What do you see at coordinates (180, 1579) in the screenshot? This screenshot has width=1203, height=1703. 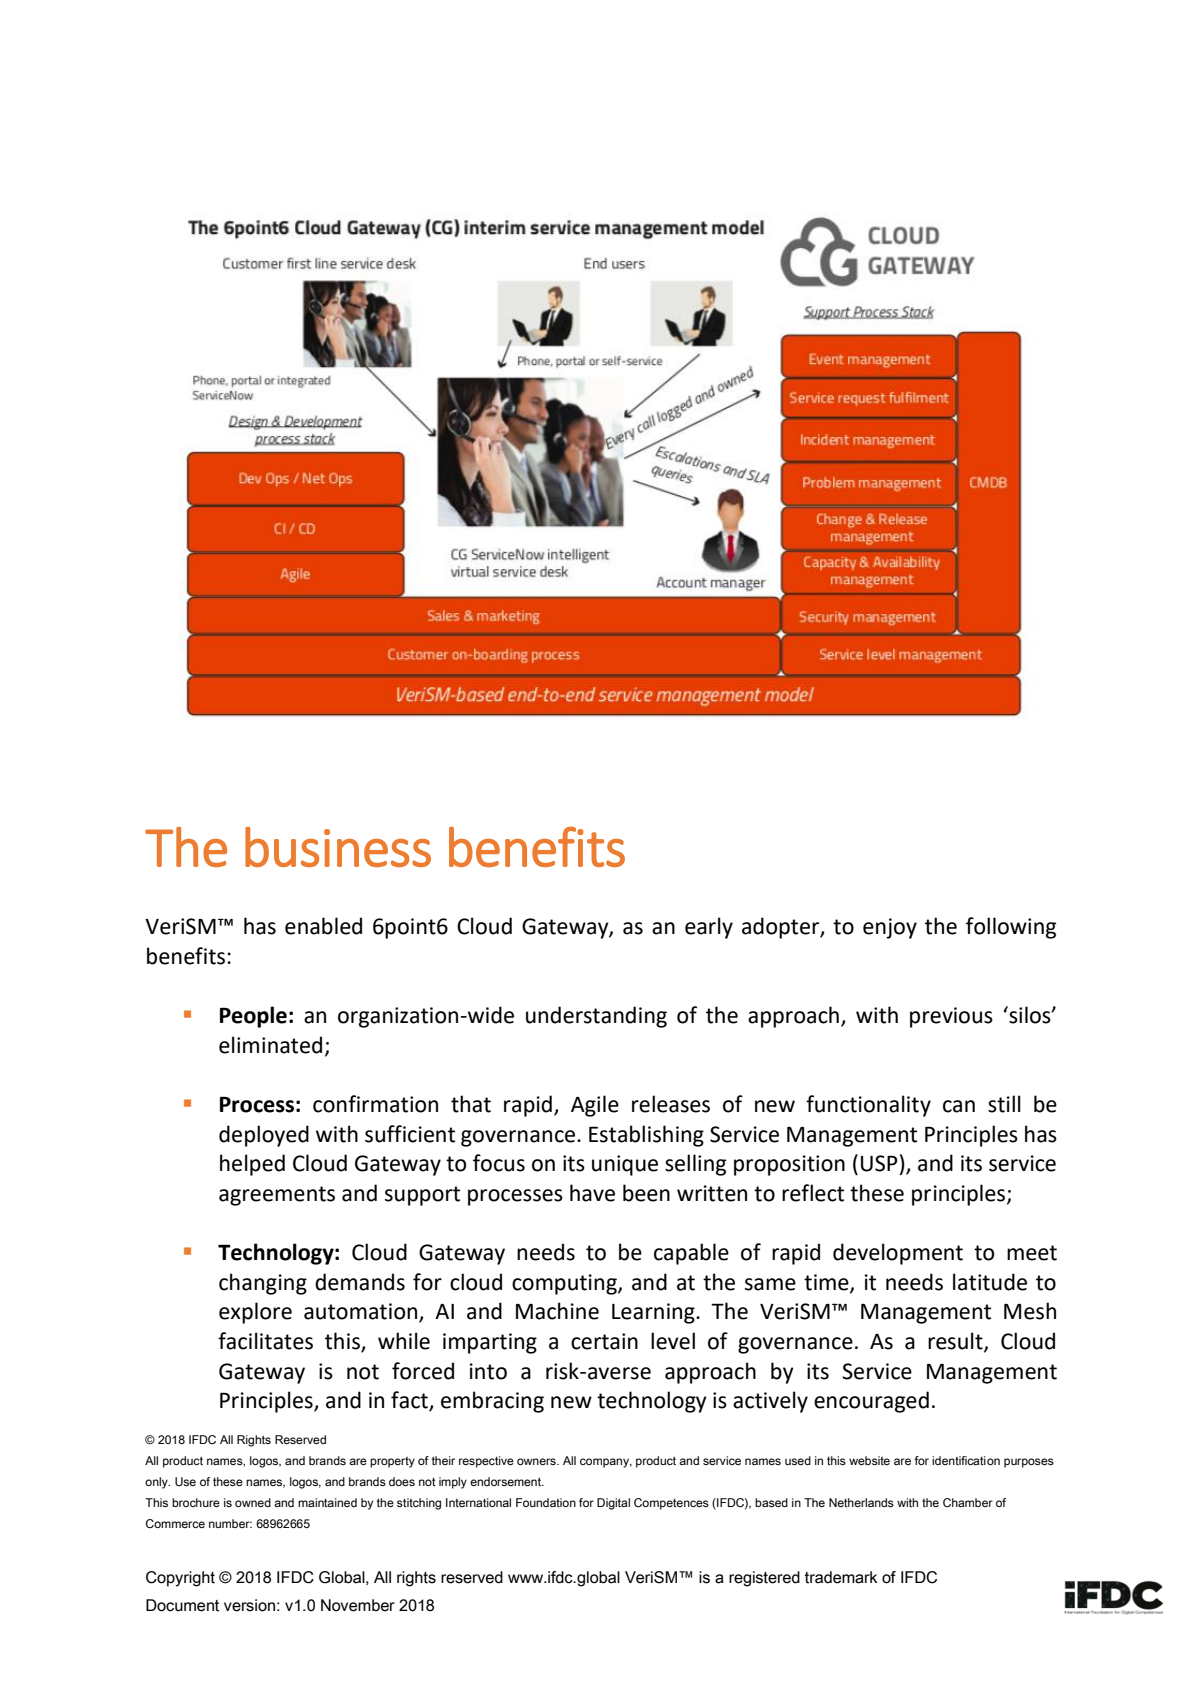 I see `Copyright` at bounding box center [180, 1579].
